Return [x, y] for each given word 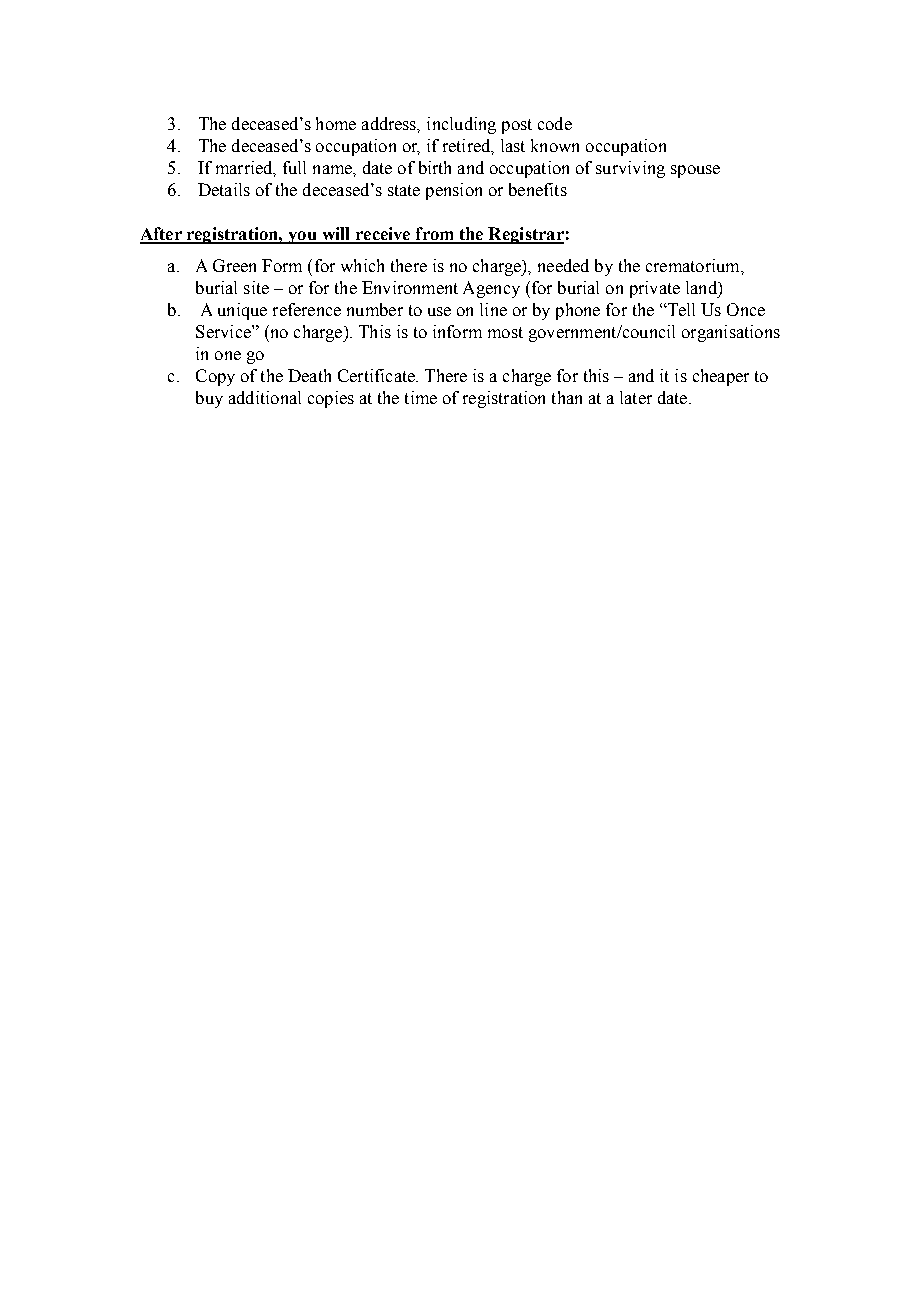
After [162, 235]
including [461, 125]
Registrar [525, 235]
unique [242, 311]
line [493, 309]
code [555, 123]
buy [209, 399]
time [421, 397]
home [336, 123]
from [434, 235]
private [655, 289]
